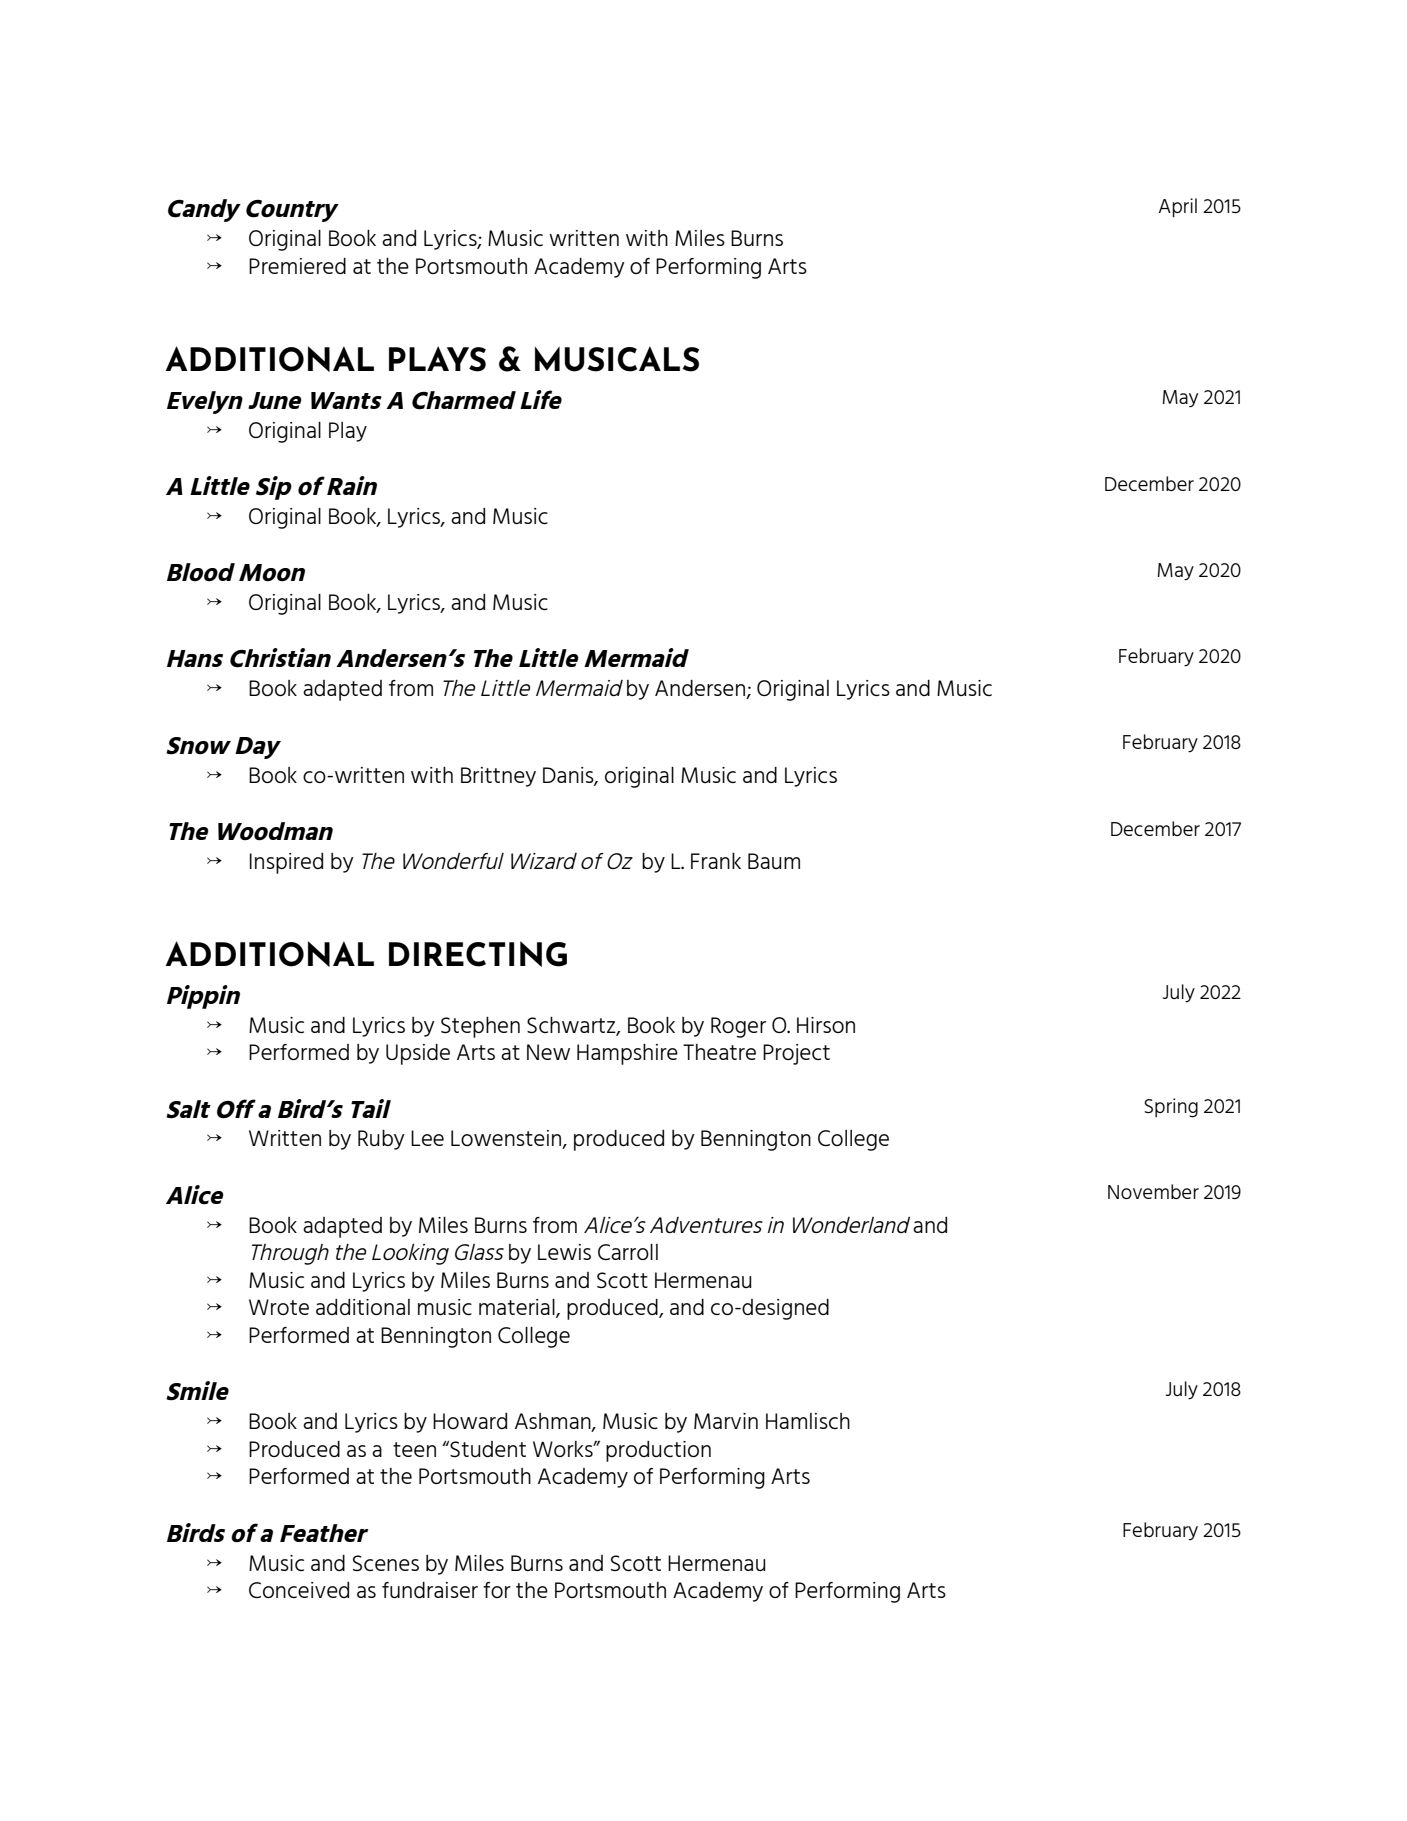 The image size is (1407, 1821). What do you see at coordinates (726, 1421) in the image?
I see `Marvin` at bounding box center [726, 1421].
